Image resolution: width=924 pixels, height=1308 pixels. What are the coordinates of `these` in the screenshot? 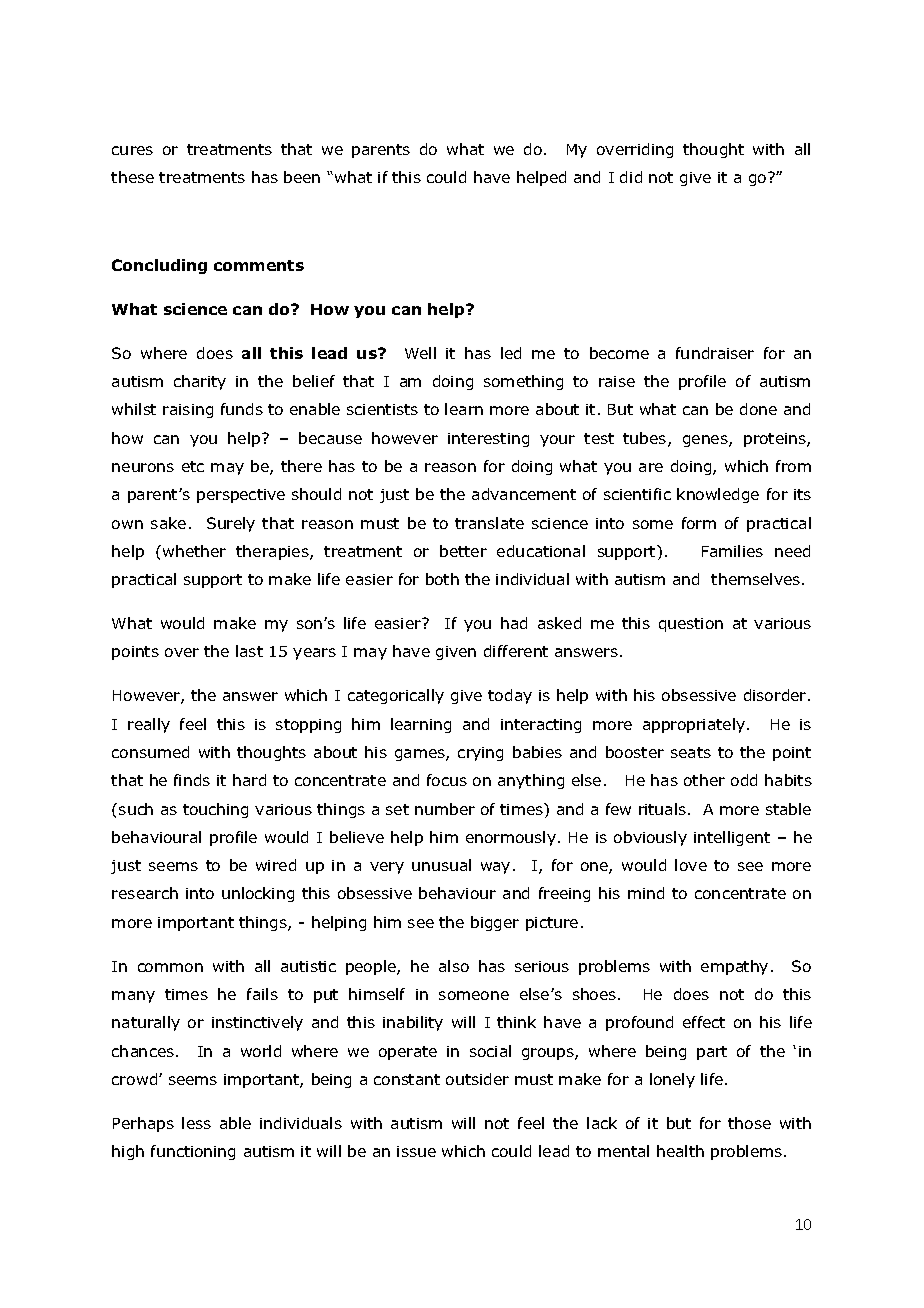 It's located at (132, 177).
